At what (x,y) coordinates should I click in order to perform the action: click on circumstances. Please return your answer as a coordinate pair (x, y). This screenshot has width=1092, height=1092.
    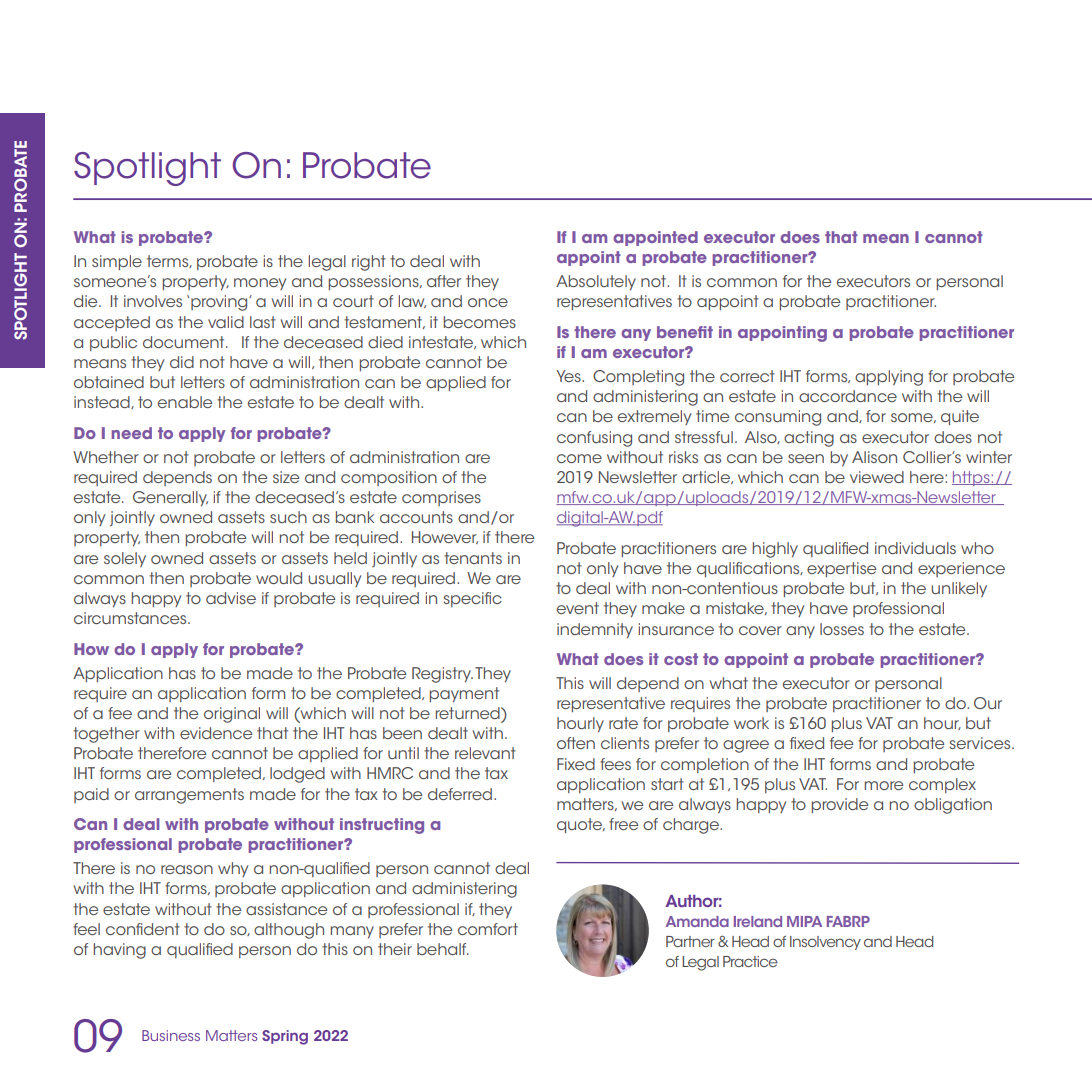
    Looking at the image, I should click on (131, 618).
